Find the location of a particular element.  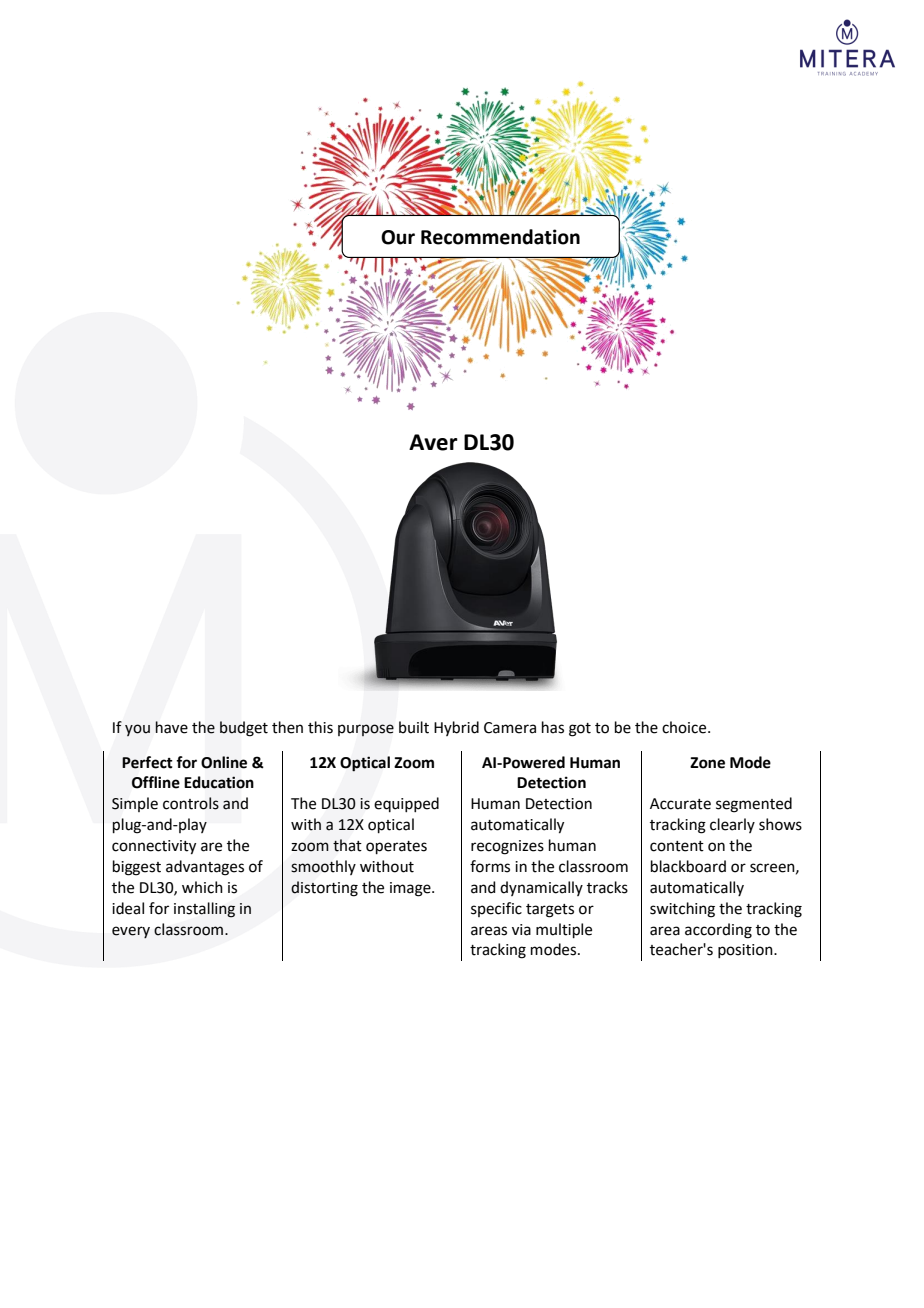

budget is located at coordinates (244, 729).
